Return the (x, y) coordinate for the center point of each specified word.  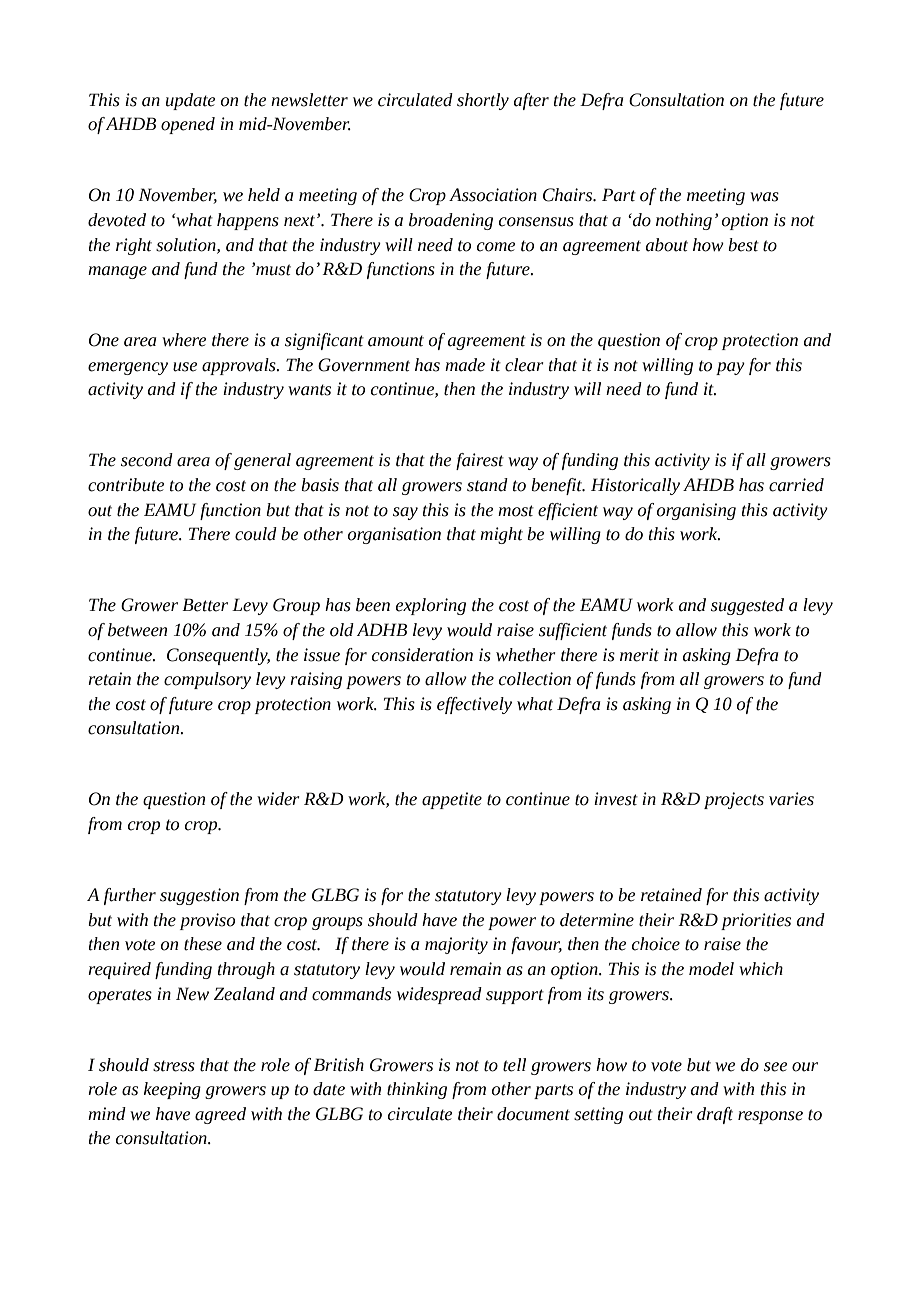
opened (188, 125)
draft (715, 1115)
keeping (172, 1090)
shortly (483, 101)
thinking (417, 1090)
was (764, 197)
